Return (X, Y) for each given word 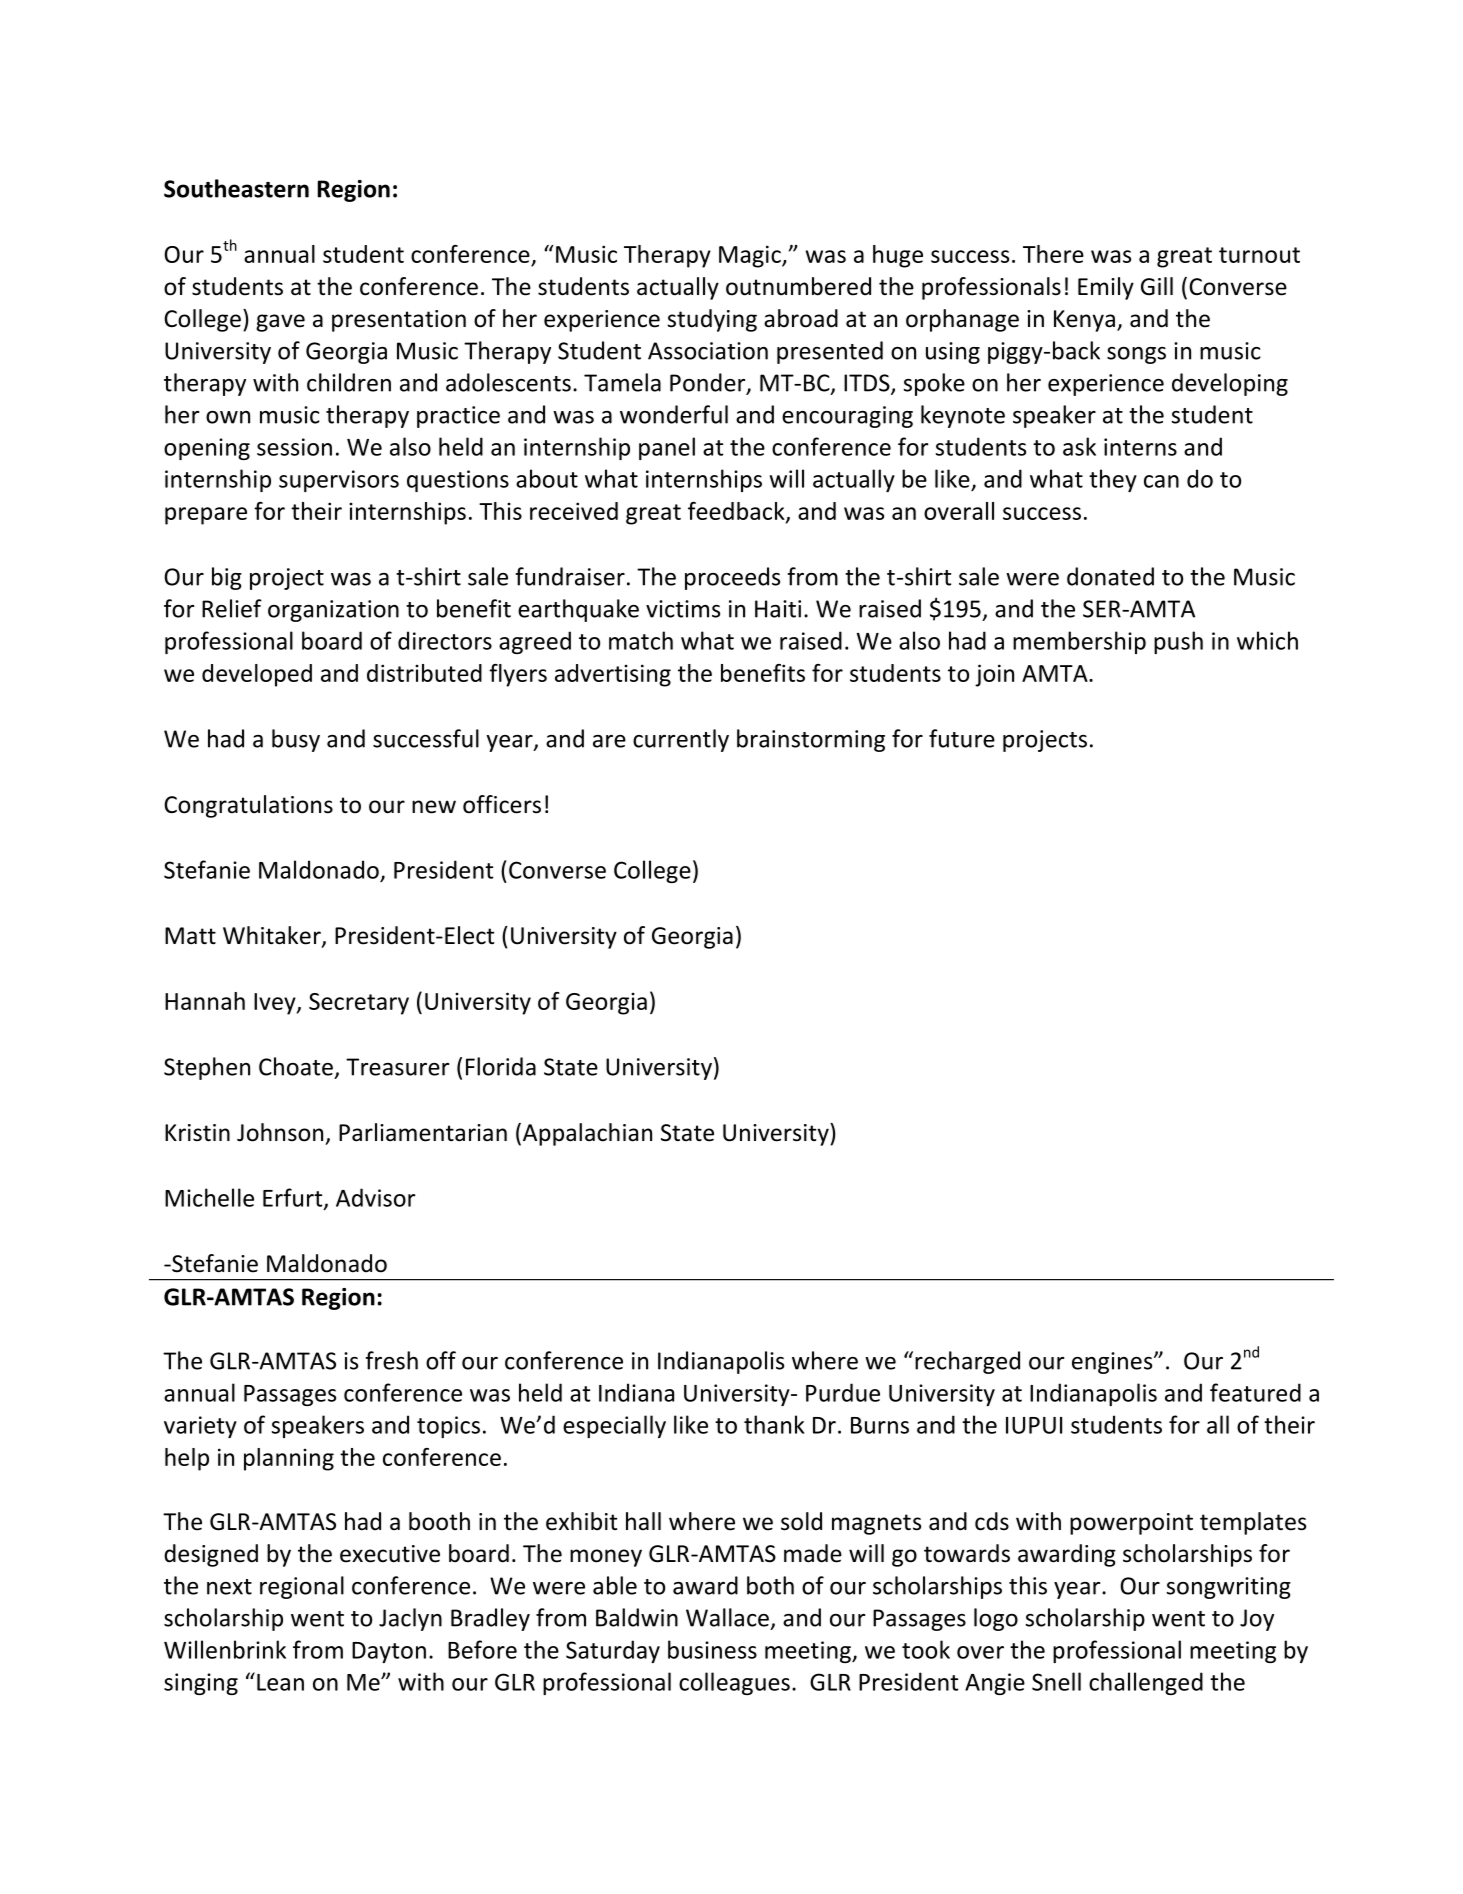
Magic (751, 256)
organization (333, 611)
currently (681, 740)
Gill (1157, 286)
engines (1113, 1363)
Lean (280, 1682)
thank (774, 1424)
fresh (391, 1360)
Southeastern (236, 188)
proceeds (732, 578)
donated (1110, 576)
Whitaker (273, 936)
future (962, 738)
